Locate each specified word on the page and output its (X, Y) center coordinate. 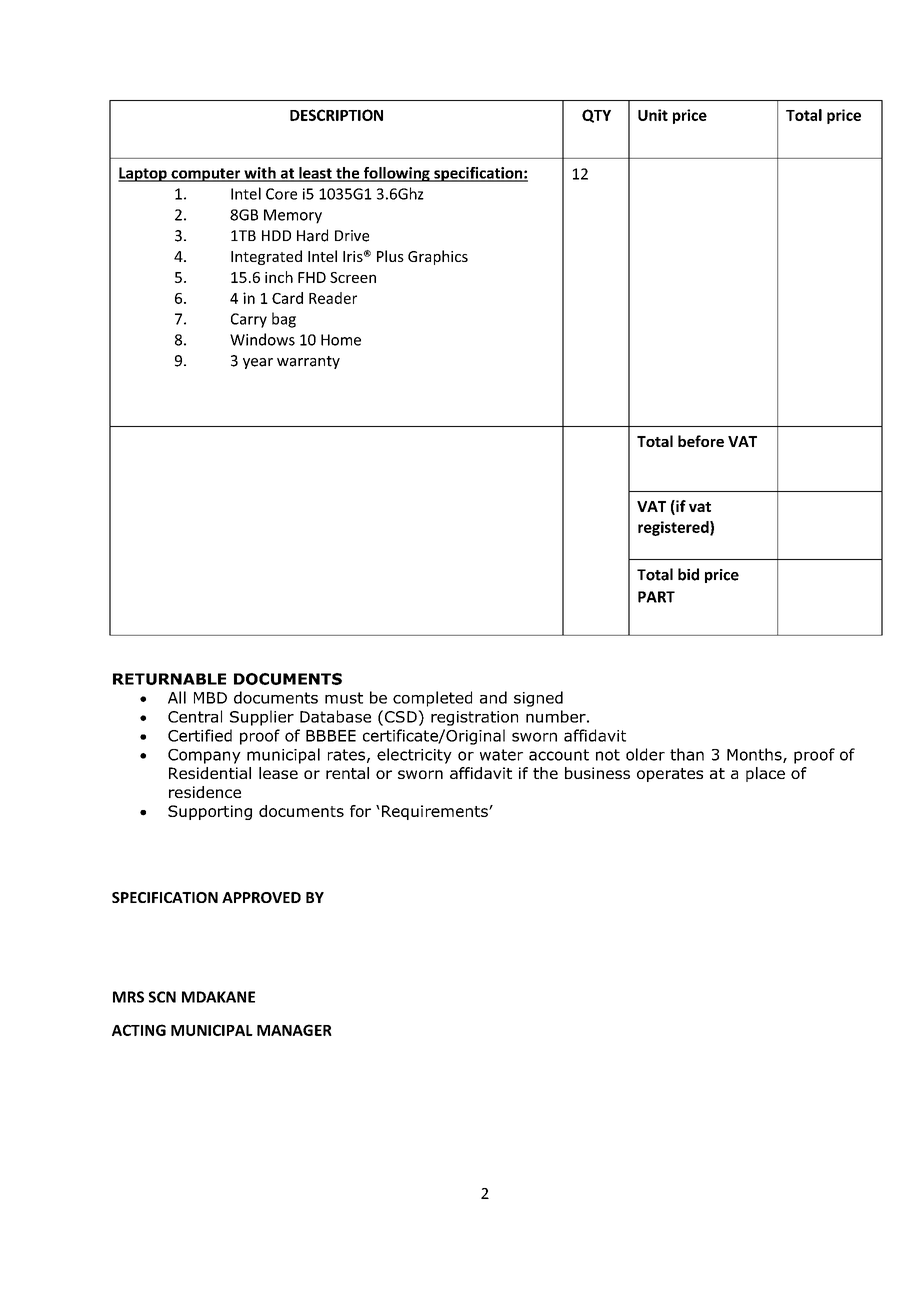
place (765, 774)
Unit (653, 115)
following (396, 174)
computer (206, 175)
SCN (162, 997)
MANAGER (294, 1030)
